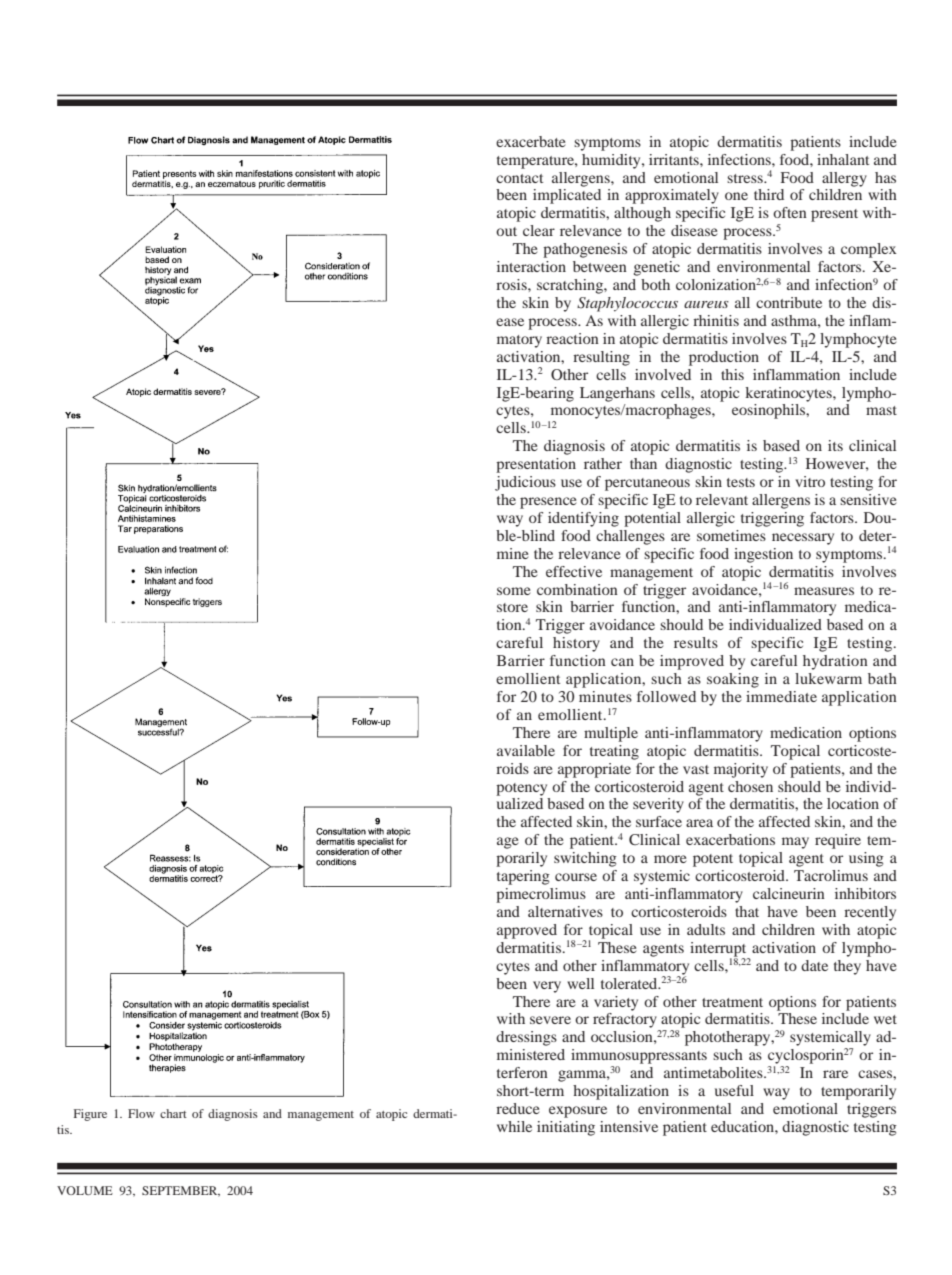 The width and height of the page is (952, 1275). What do you see at coordinates (803, 539) in the page?
I see `necessary` at bounding box center [803, 539].
